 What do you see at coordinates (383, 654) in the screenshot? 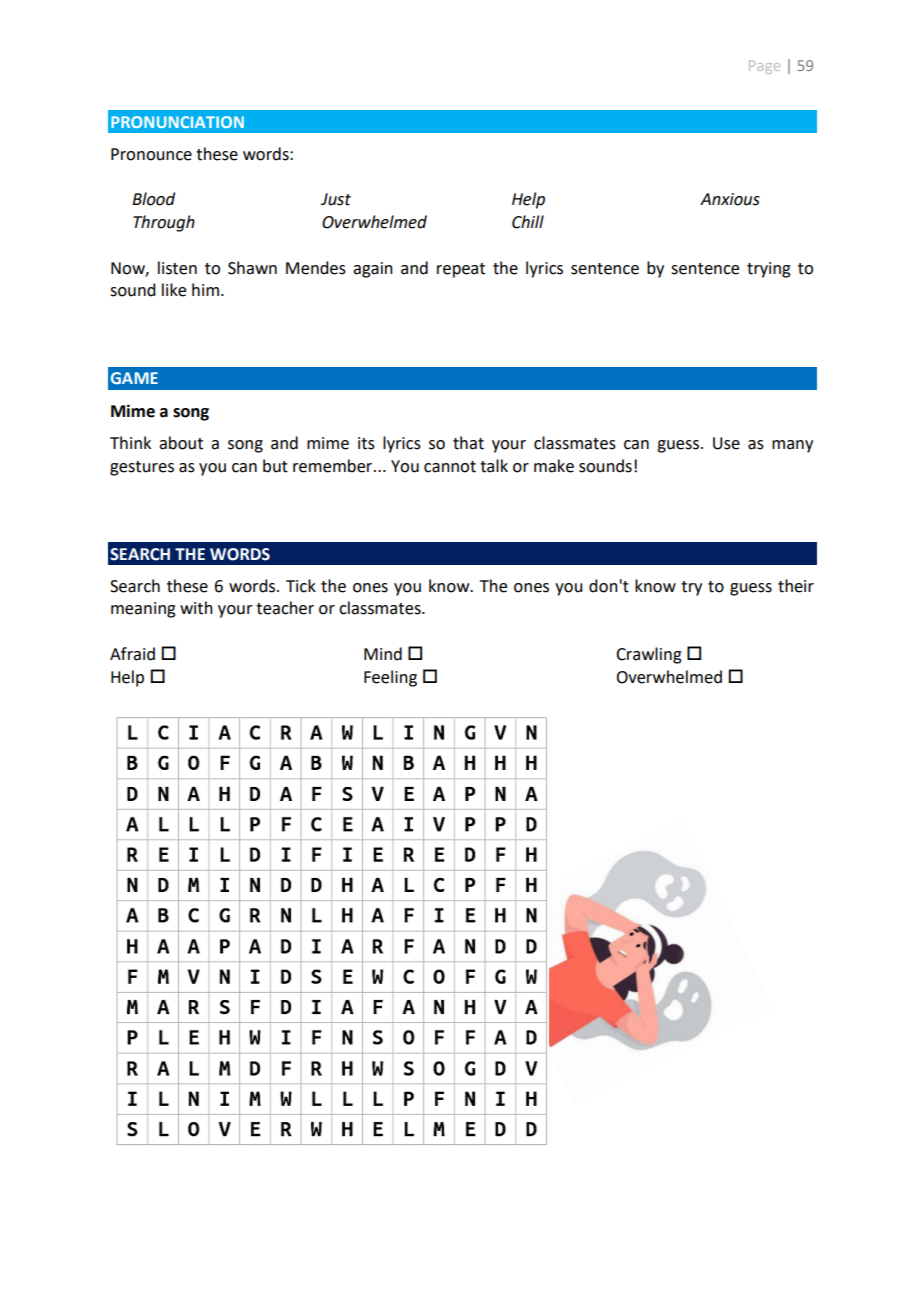
I see `Mind` at bounding box center [383, 654].
